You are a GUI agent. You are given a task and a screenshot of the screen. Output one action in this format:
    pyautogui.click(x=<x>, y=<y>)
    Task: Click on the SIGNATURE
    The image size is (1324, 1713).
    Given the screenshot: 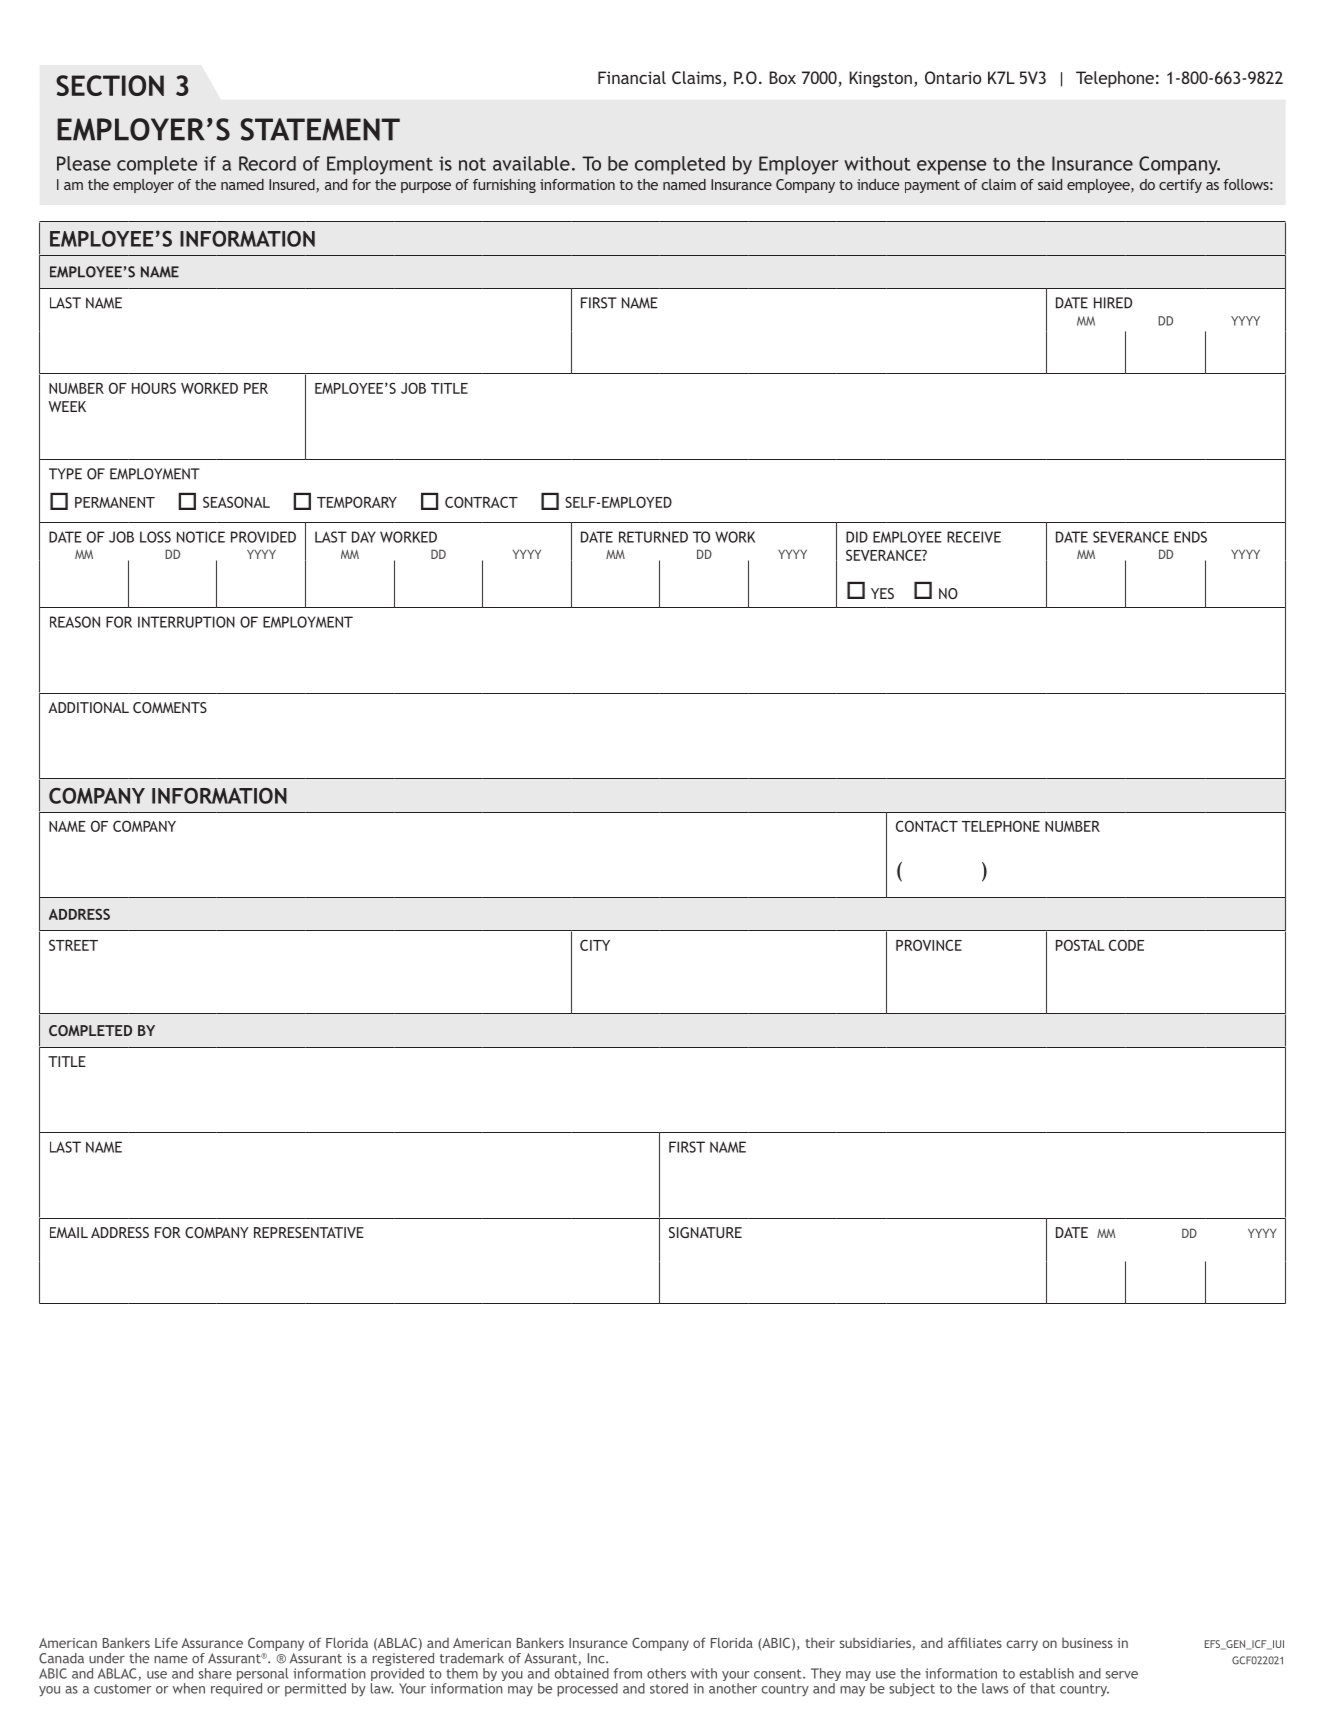 What is the action you would take?
    pyautogui.click(x=705, y=1232)
